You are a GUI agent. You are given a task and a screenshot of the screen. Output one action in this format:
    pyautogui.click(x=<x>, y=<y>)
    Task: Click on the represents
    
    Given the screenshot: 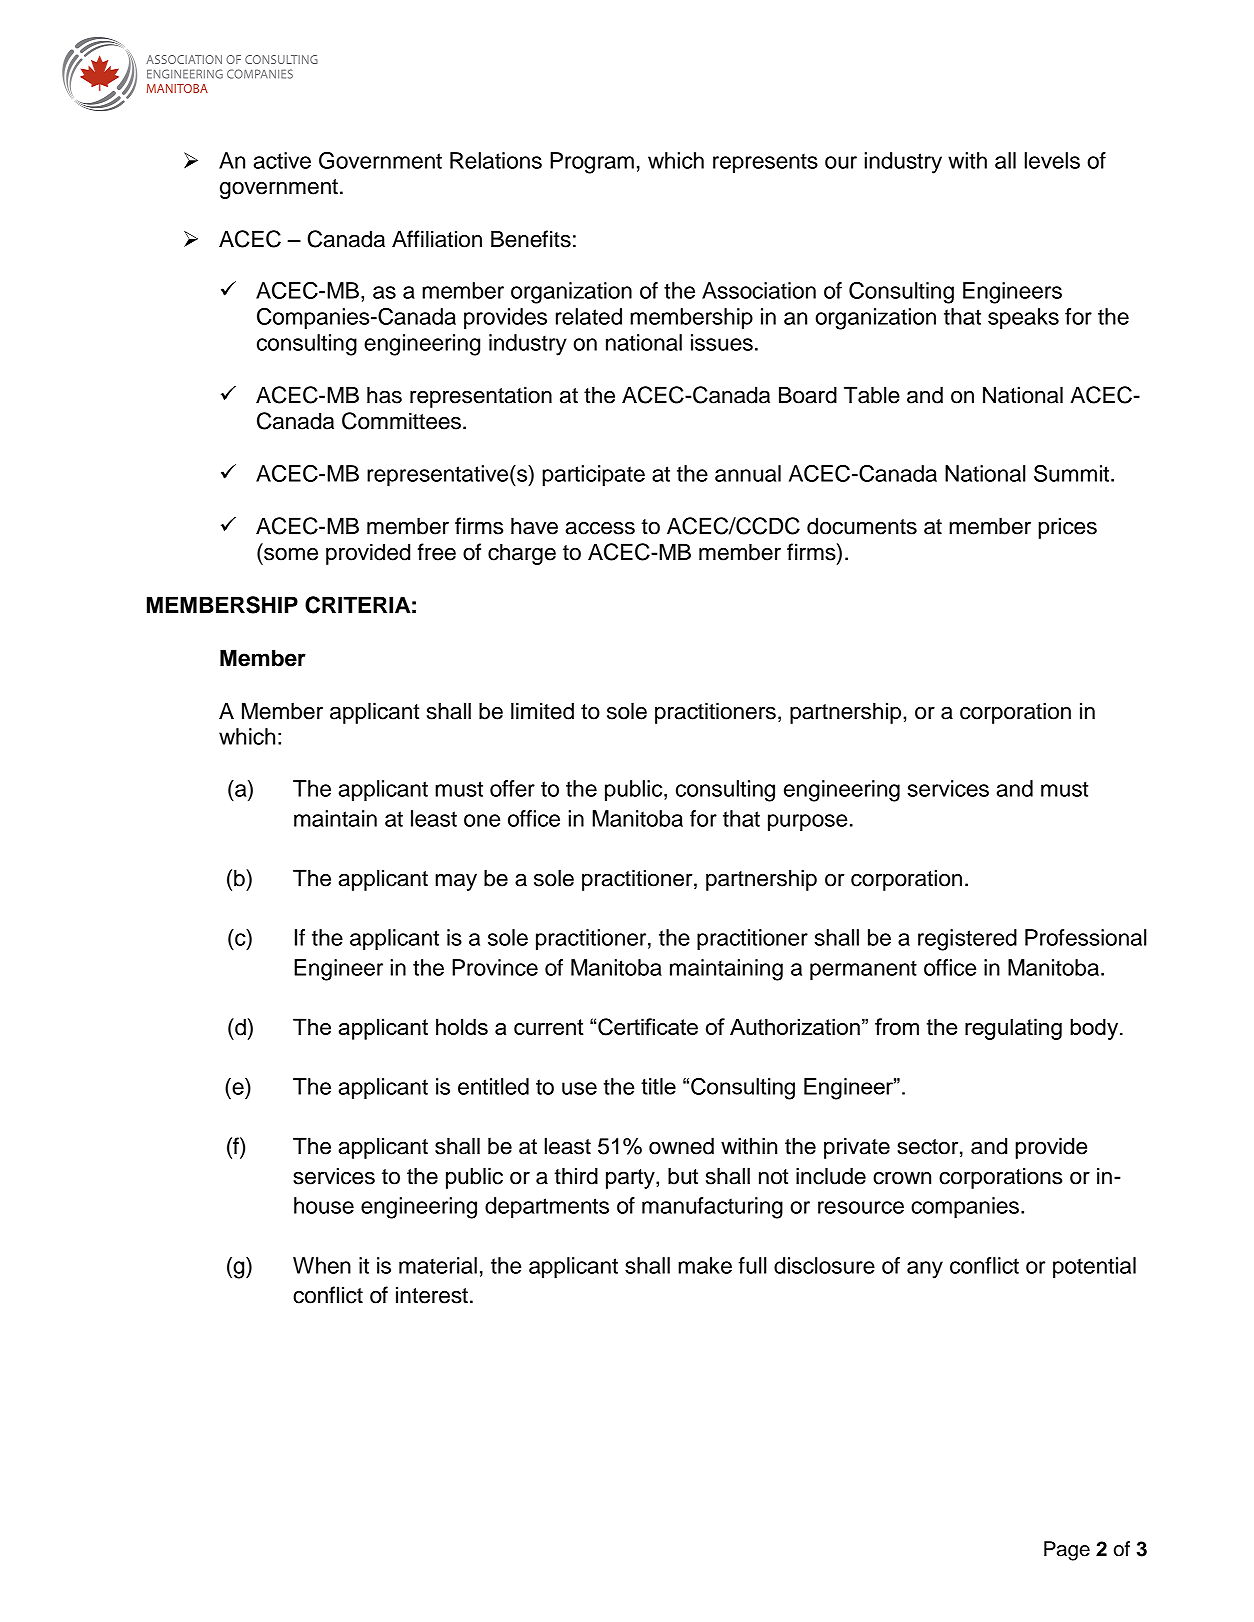 What is the action you would take?
    pyautogui.click(x=765, y=163)
